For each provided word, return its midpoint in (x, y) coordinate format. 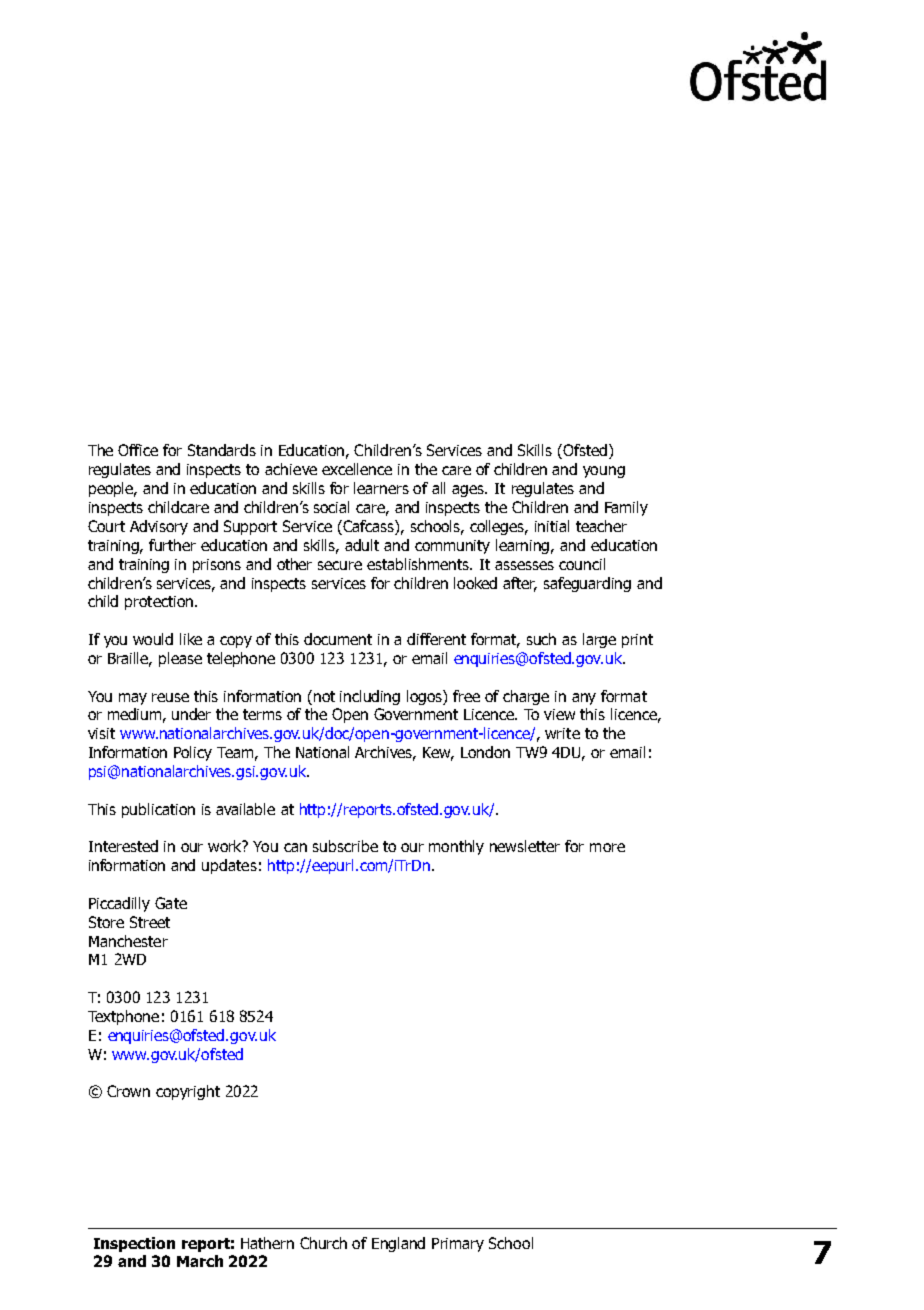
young (604, 472)
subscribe (345, 846)
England (398, 1244)
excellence (357, 469)
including (370, 697)
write (562, 733)
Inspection (134, 1244)
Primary (458, 1245)
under (191, 714)
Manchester (128, 941)
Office (138, 450)
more (607, 847)
